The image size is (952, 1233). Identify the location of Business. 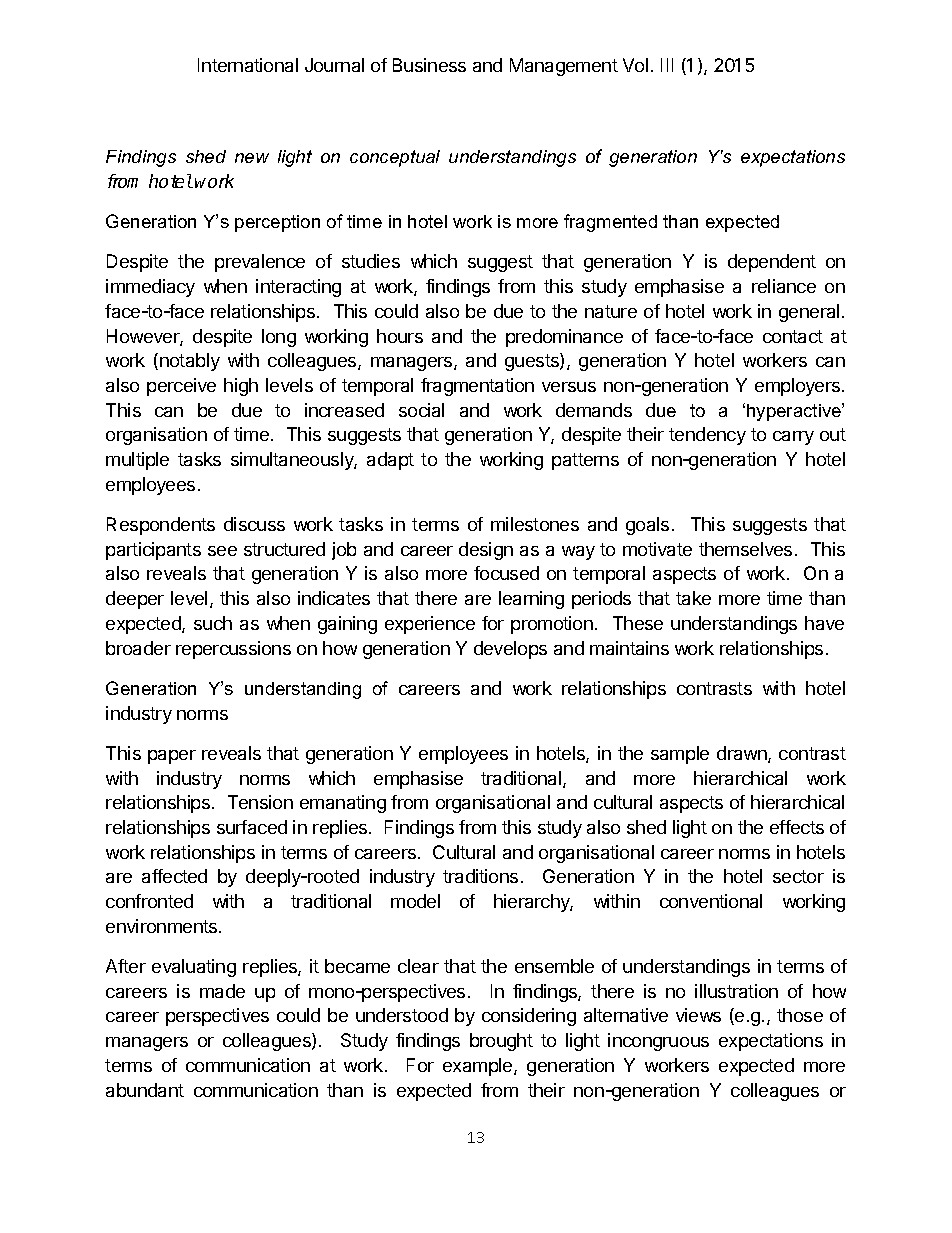
(429, 65).
